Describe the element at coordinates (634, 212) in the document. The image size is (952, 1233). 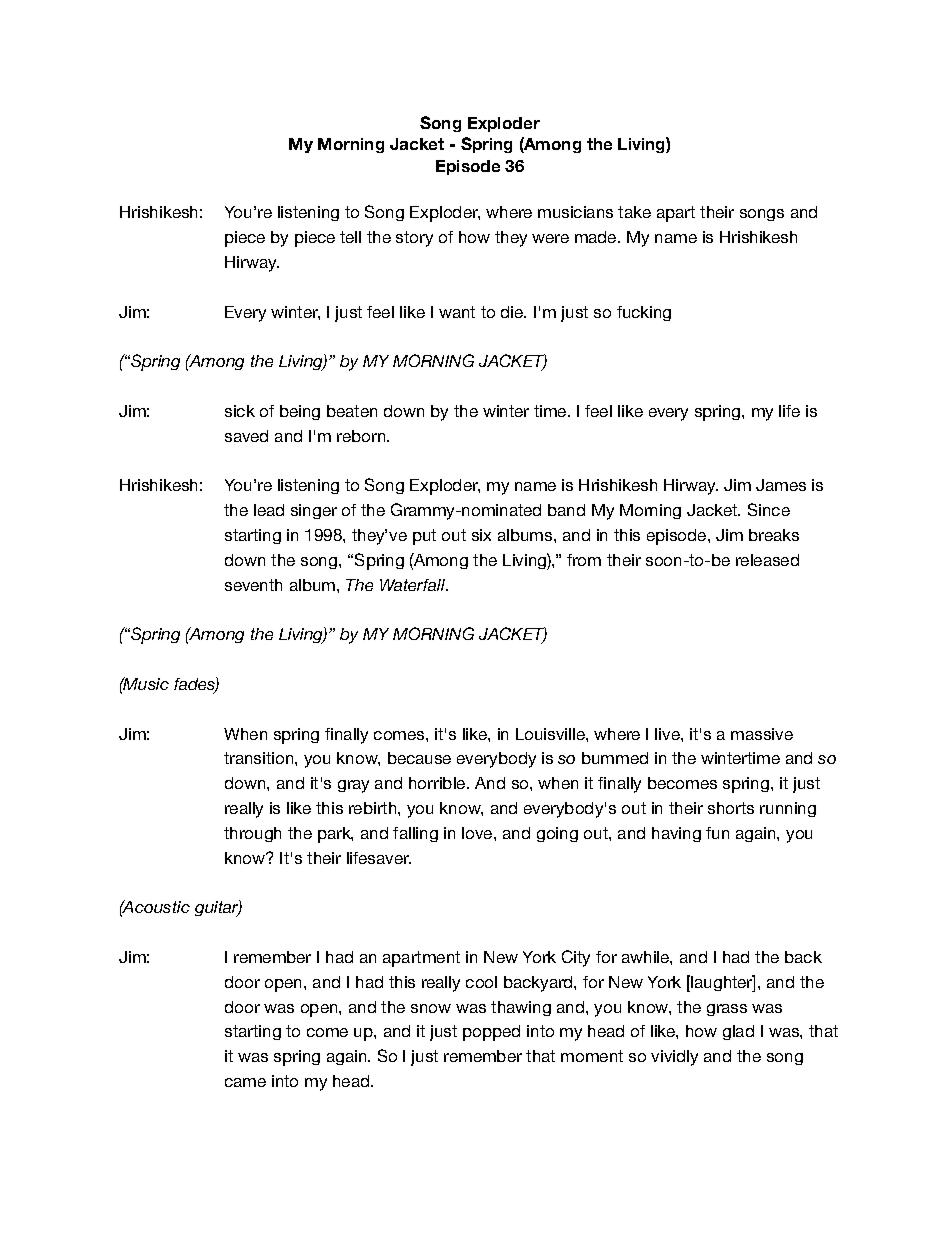
I see `take` at that location.
